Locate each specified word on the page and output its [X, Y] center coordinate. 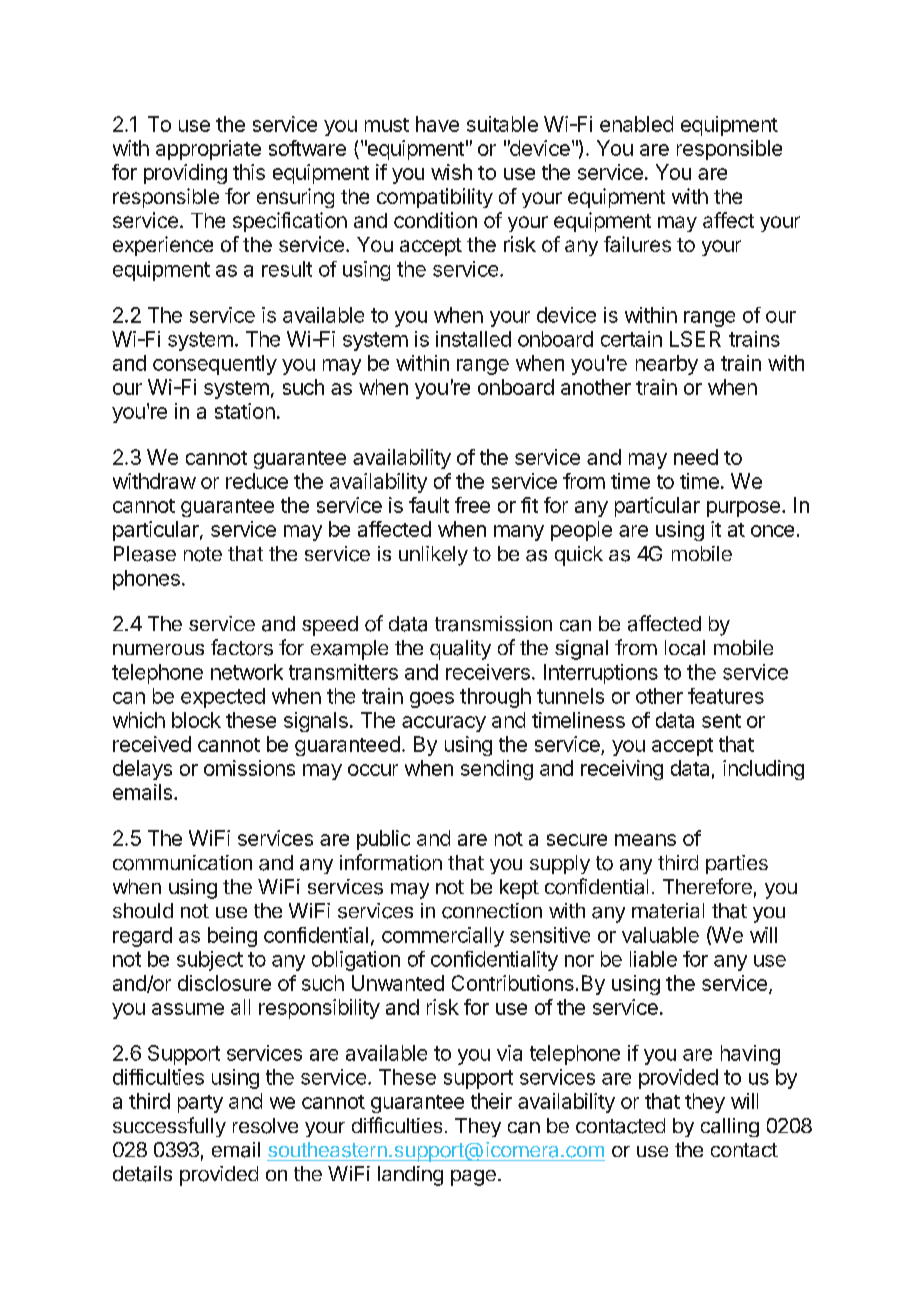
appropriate [208, 150]
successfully [169, 1127]
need [696, 457]
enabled [636, 124]
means [645, 840]
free [472, 505]
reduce [257, 481]
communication [182, 863]
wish [451, 172]
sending [497, 770]
